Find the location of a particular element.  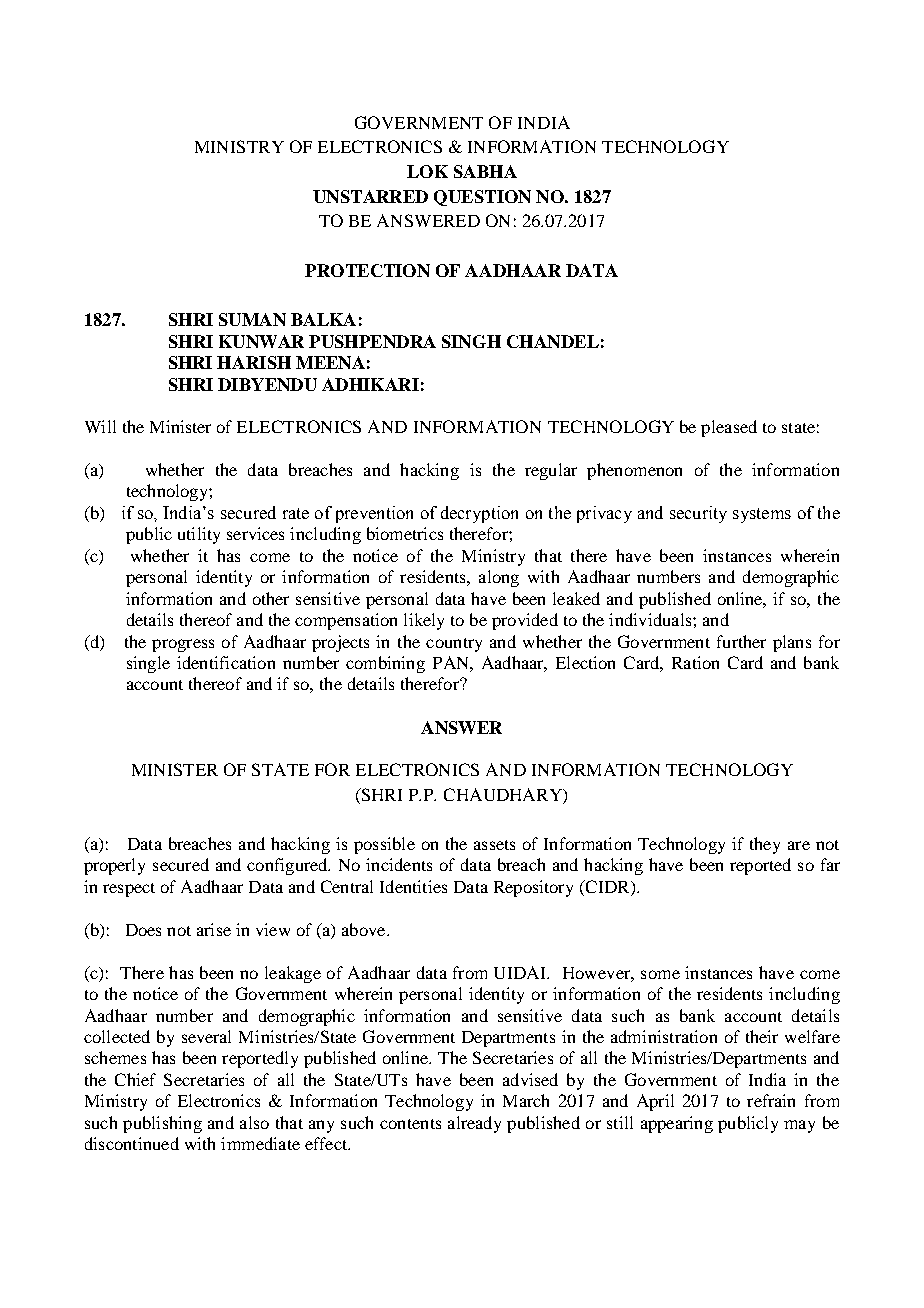

Will is located at coordinates (100, 426).
